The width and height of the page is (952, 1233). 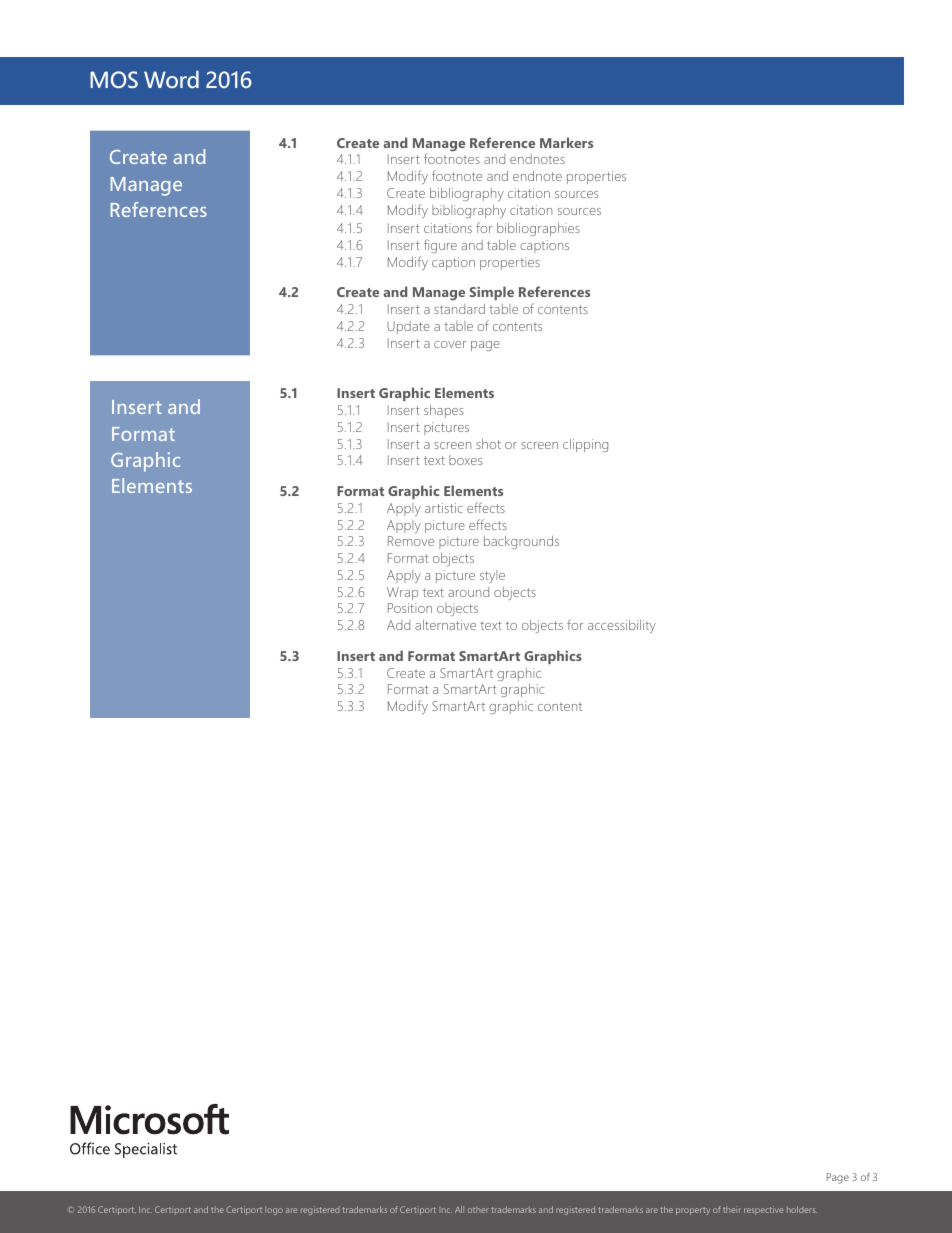 I want to click on bibliographies, so click(x=538, y=229).
